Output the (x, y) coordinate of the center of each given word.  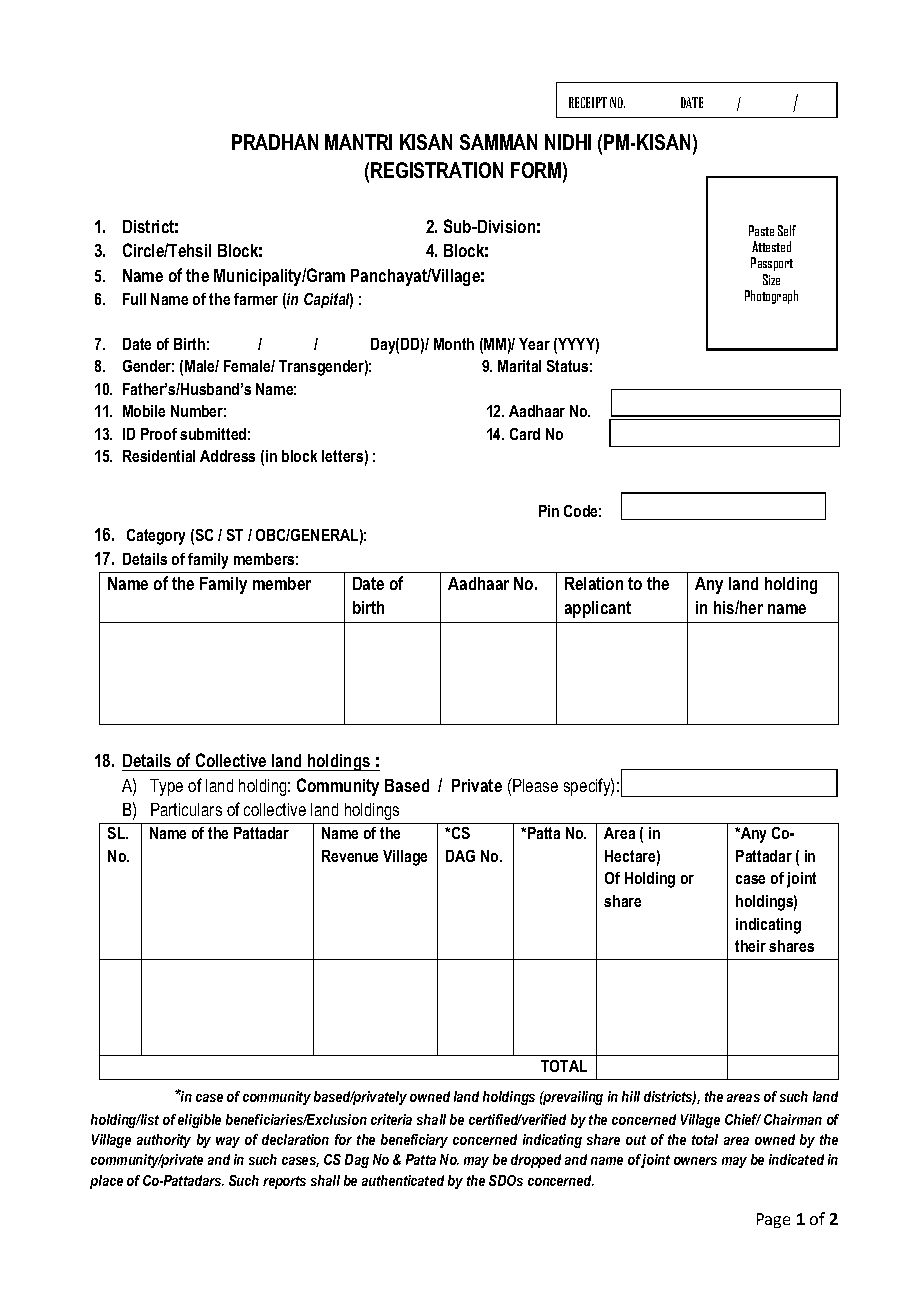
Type (166, 787)
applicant (598, 609)
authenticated (403, 1180)
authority (164, 1141)
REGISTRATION (437, 170)
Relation (594, 583)
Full (134, 299)
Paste (761, 230)
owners (695, 1161)
